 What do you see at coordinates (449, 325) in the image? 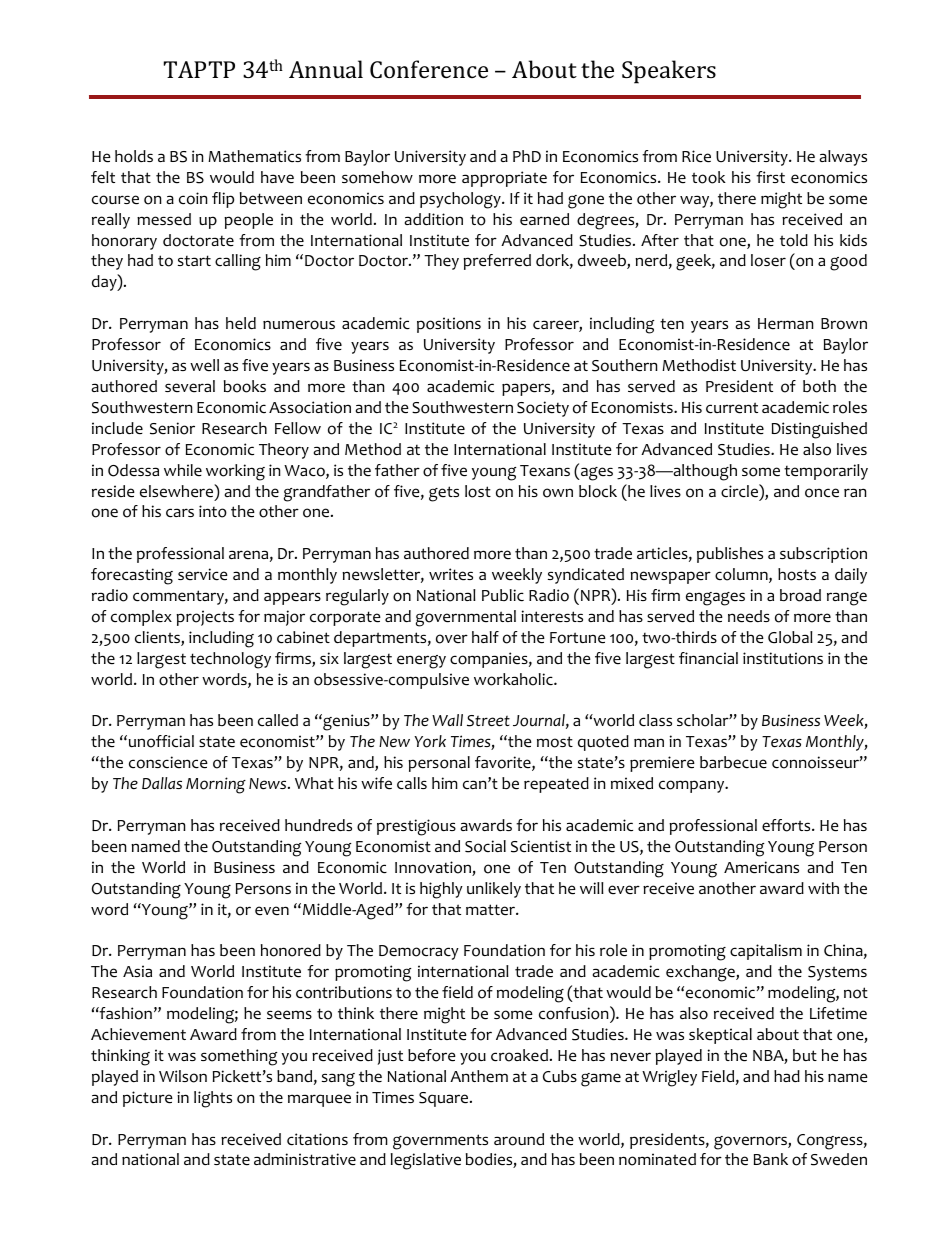
I see `positions` at bounding box center [449, 325].
